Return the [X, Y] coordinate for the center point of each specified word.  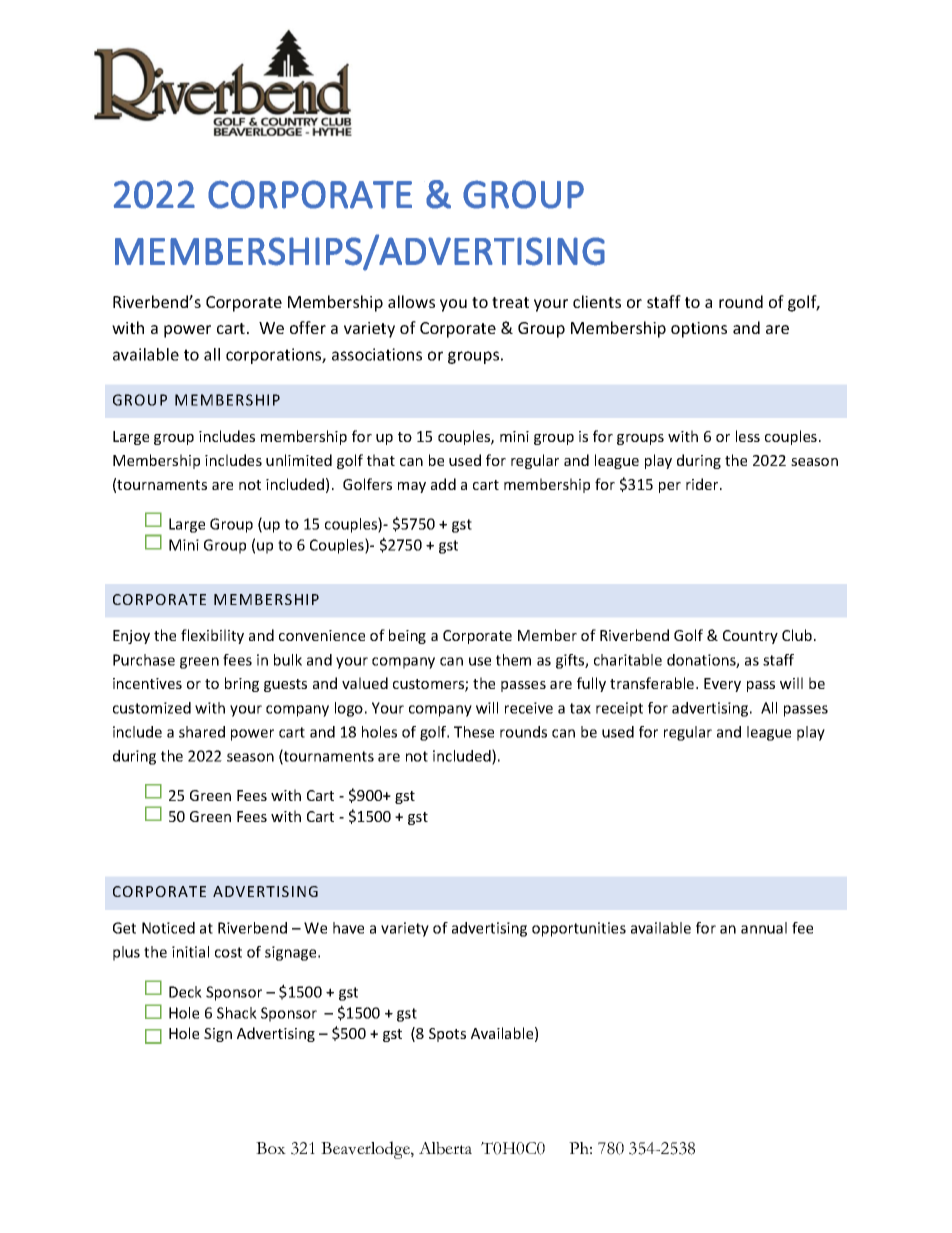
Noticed [168, 928]
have [348, 928]
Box [271, 1148]
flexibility [212, 636]
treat [510, 302]
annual [764, 928]
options [699, 330]
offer [308, 327]
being [407, 636]
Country [750, 637]
